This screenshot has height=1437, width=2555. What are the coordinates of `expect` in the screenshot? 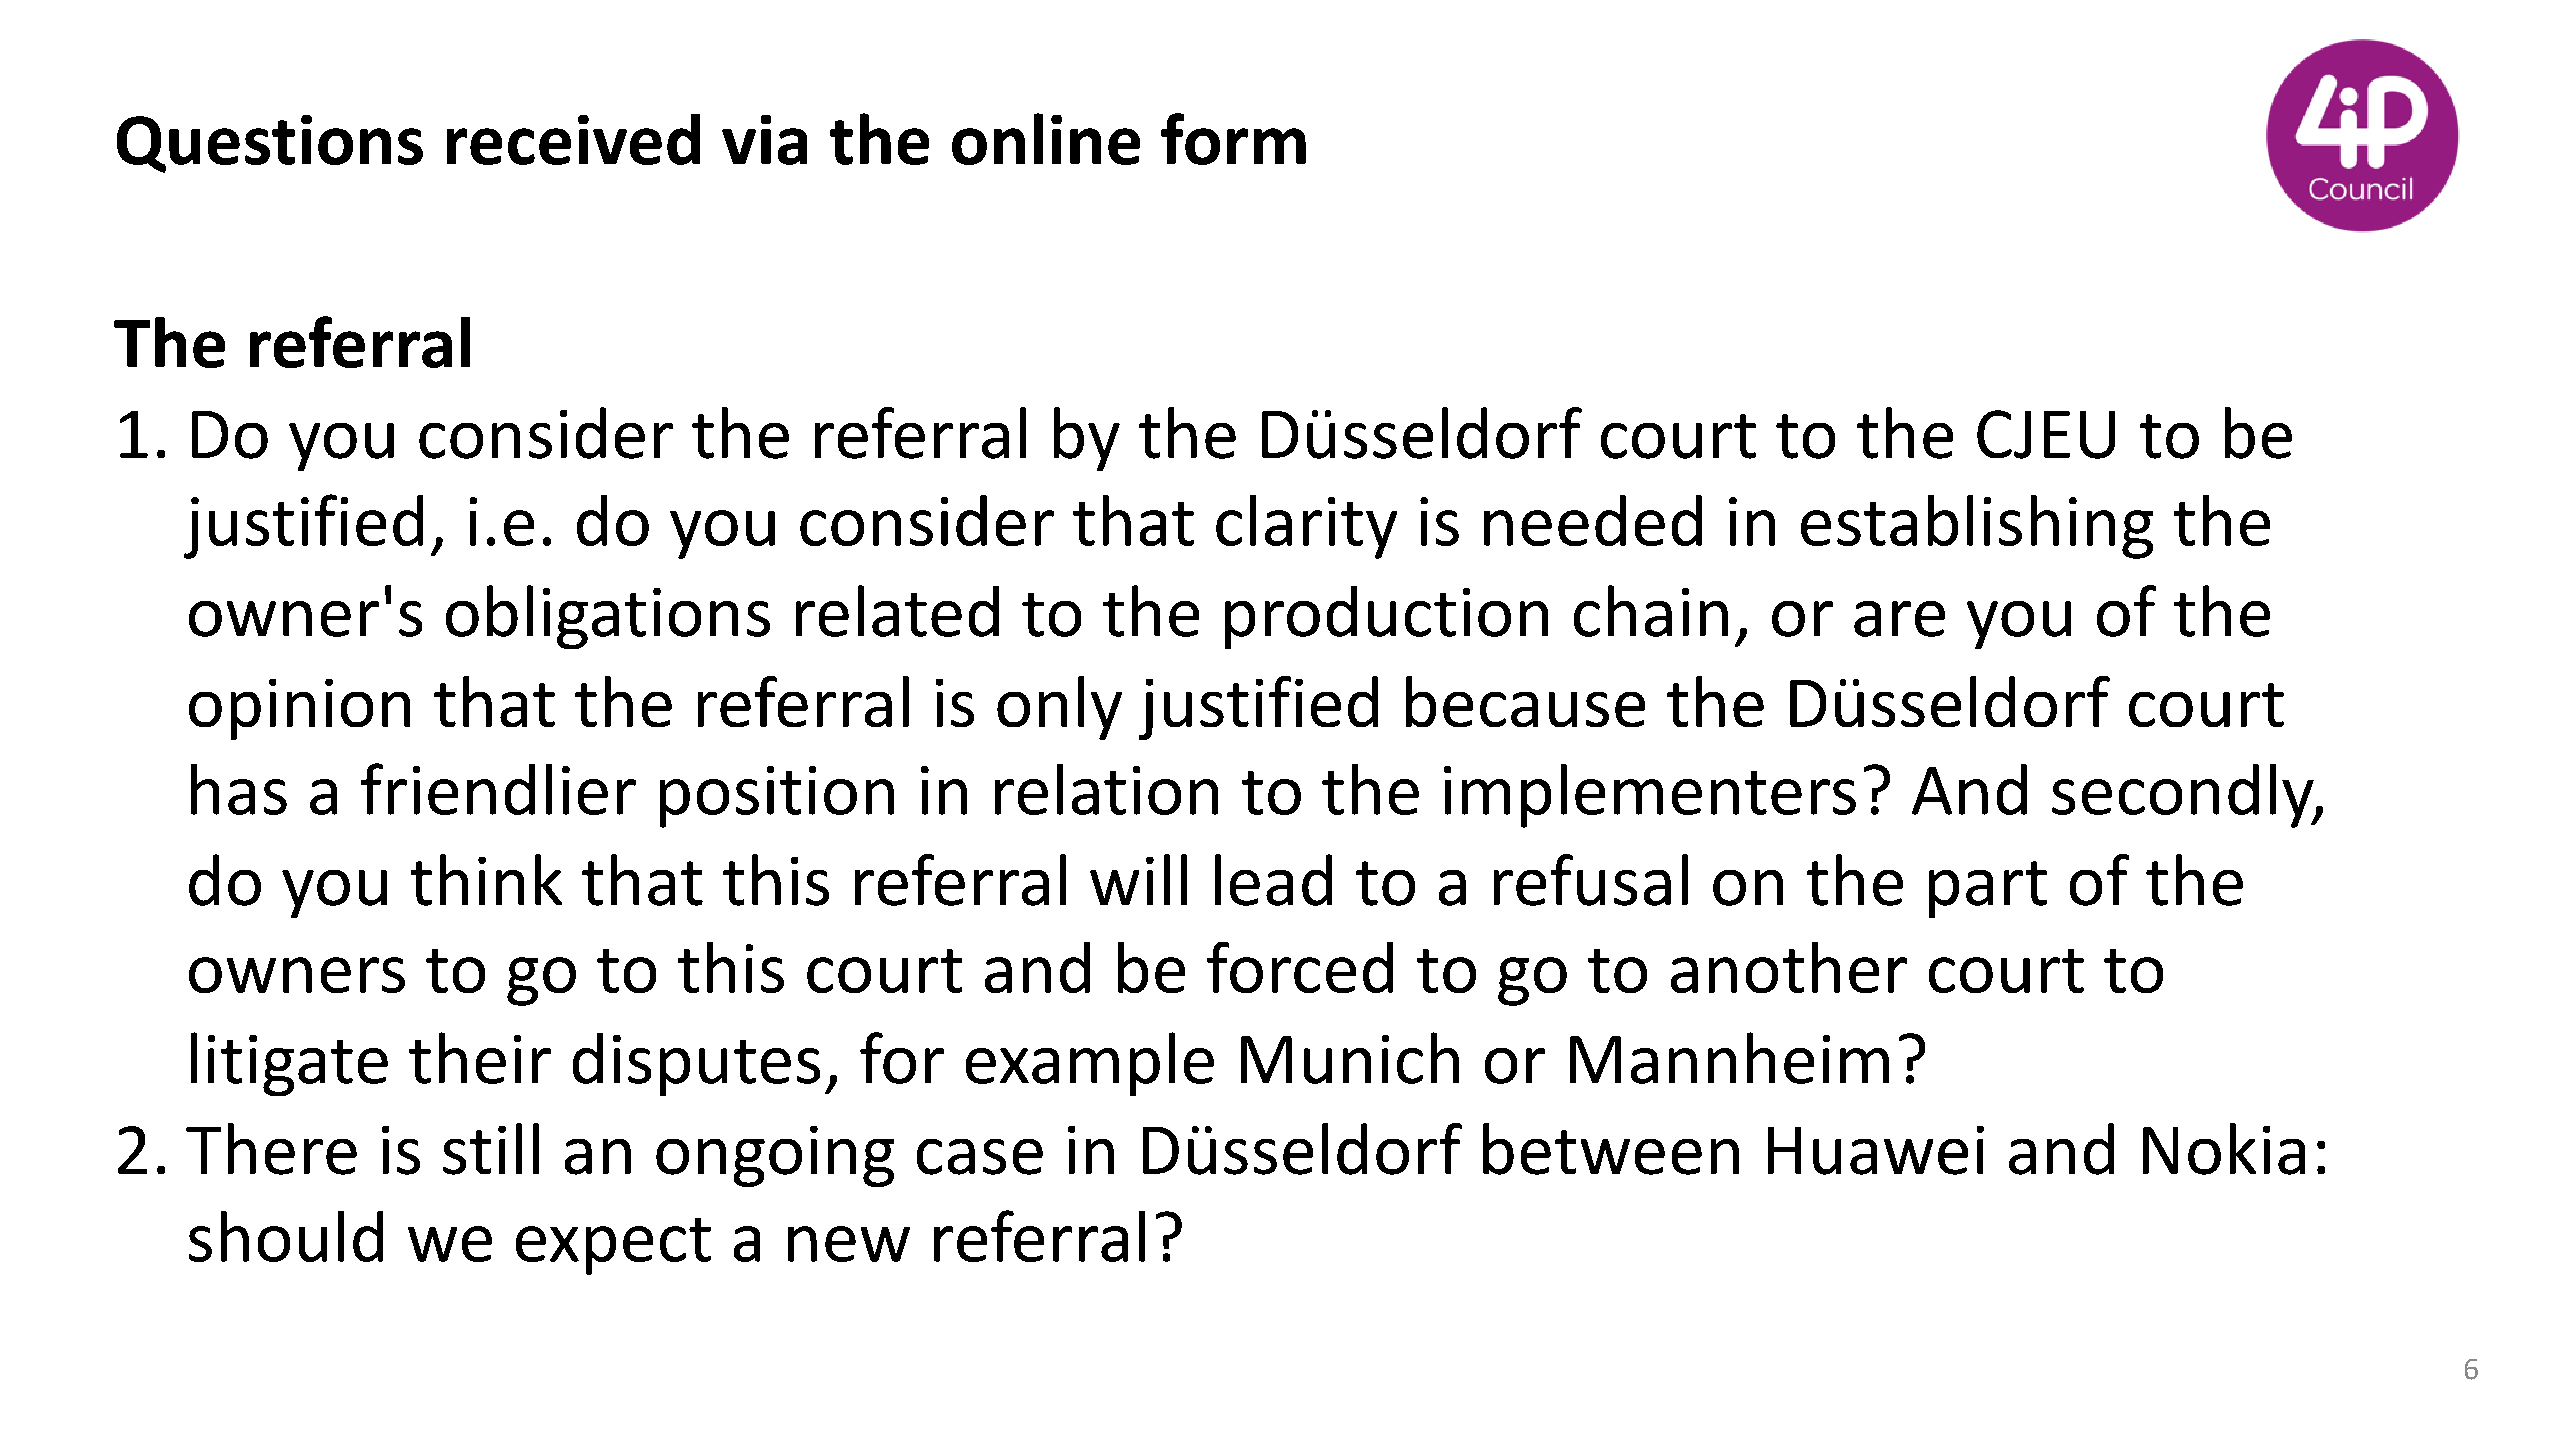 It's located at (613, 1246).
